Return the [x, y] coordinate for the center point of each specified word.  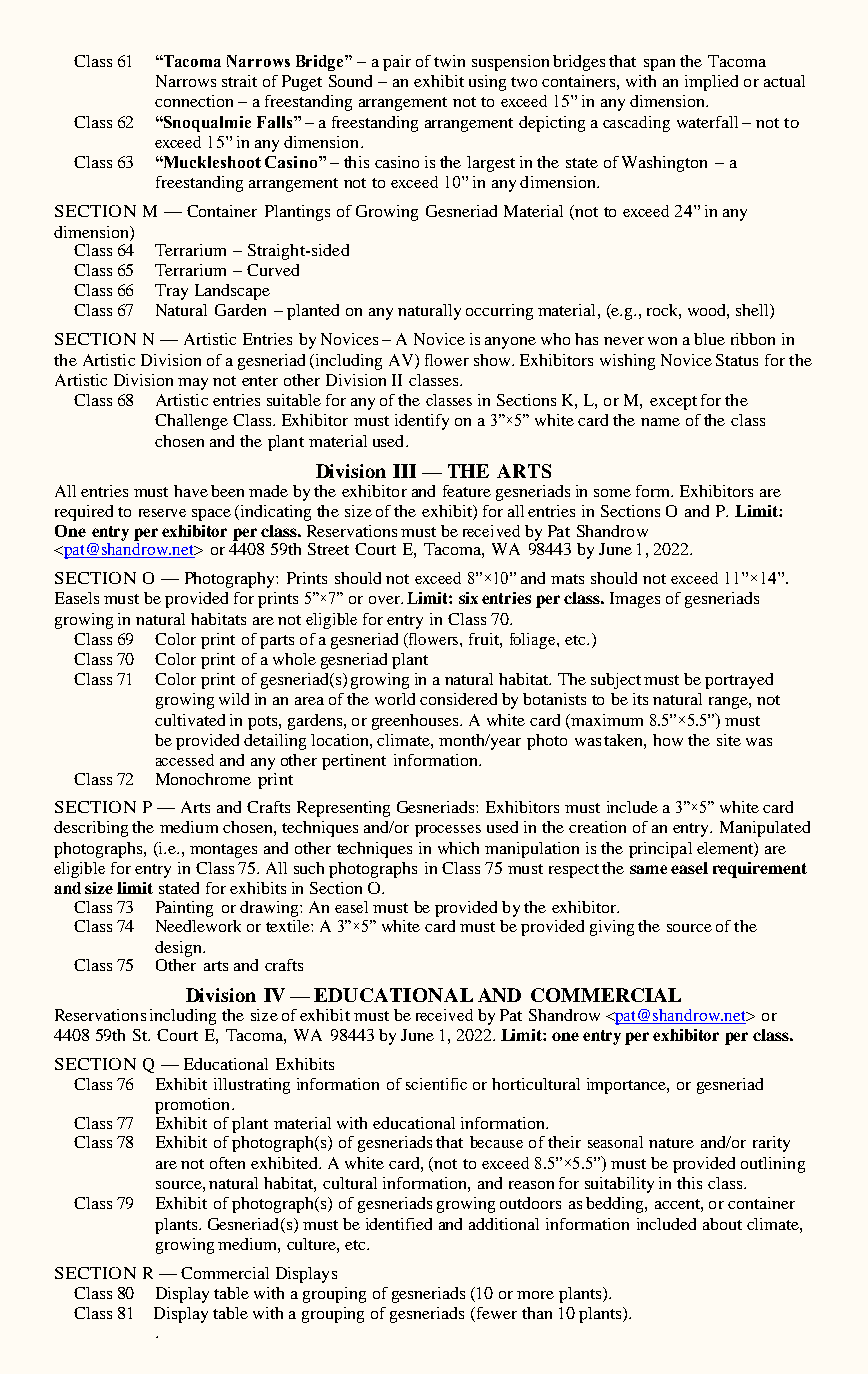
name [660, 422]
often [227, 1163]
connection [194, 101]
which [458, 848]
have [191, 491]
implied [711, 83]
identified [399, 1224]
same [648, 869]
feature [467, 491]
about [722, 1224]
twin [449, 61]
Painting [184, 909]
